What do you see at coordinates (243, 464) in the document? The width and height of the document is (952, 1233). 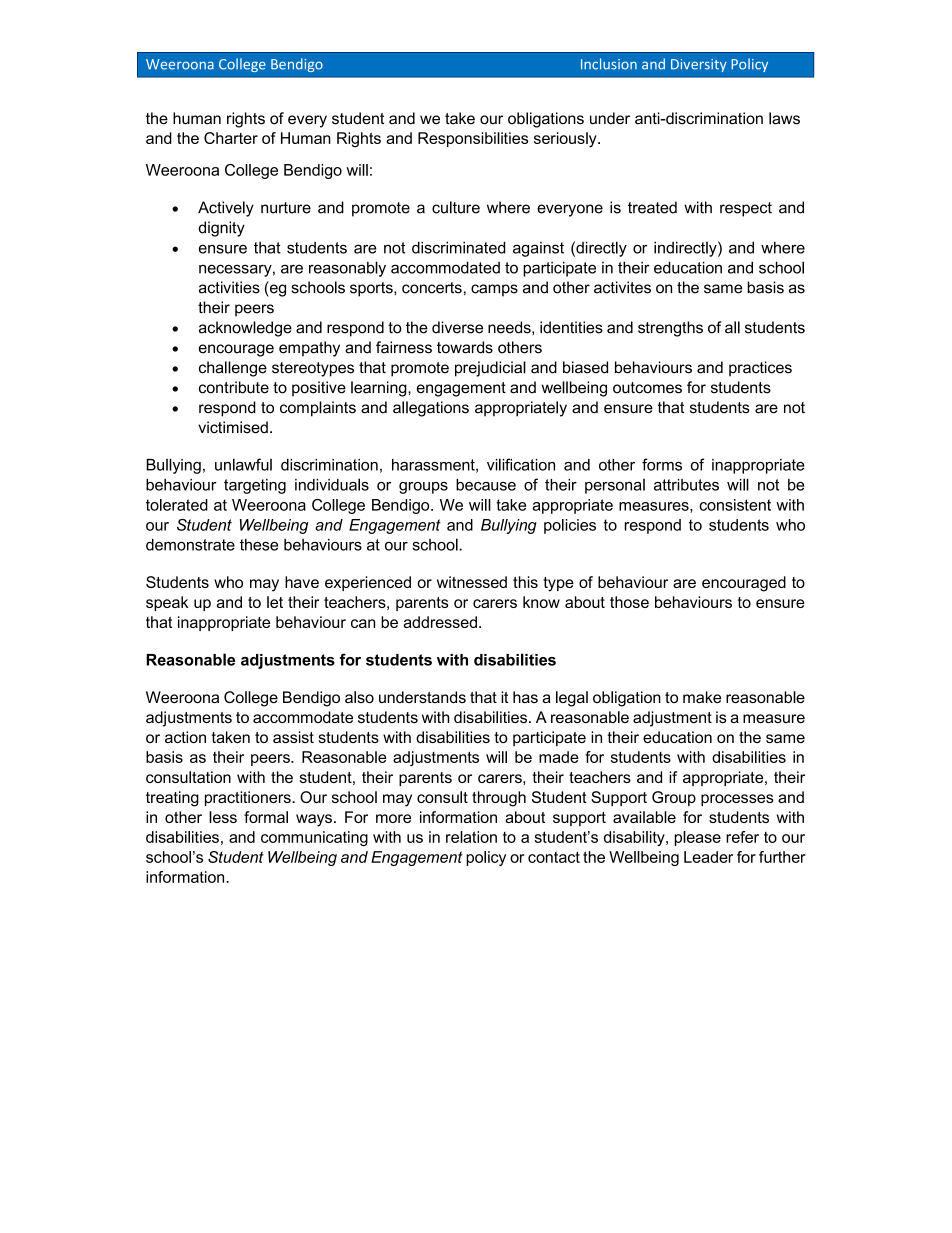 I see `unlawful` at bounding box center [243, 464].
